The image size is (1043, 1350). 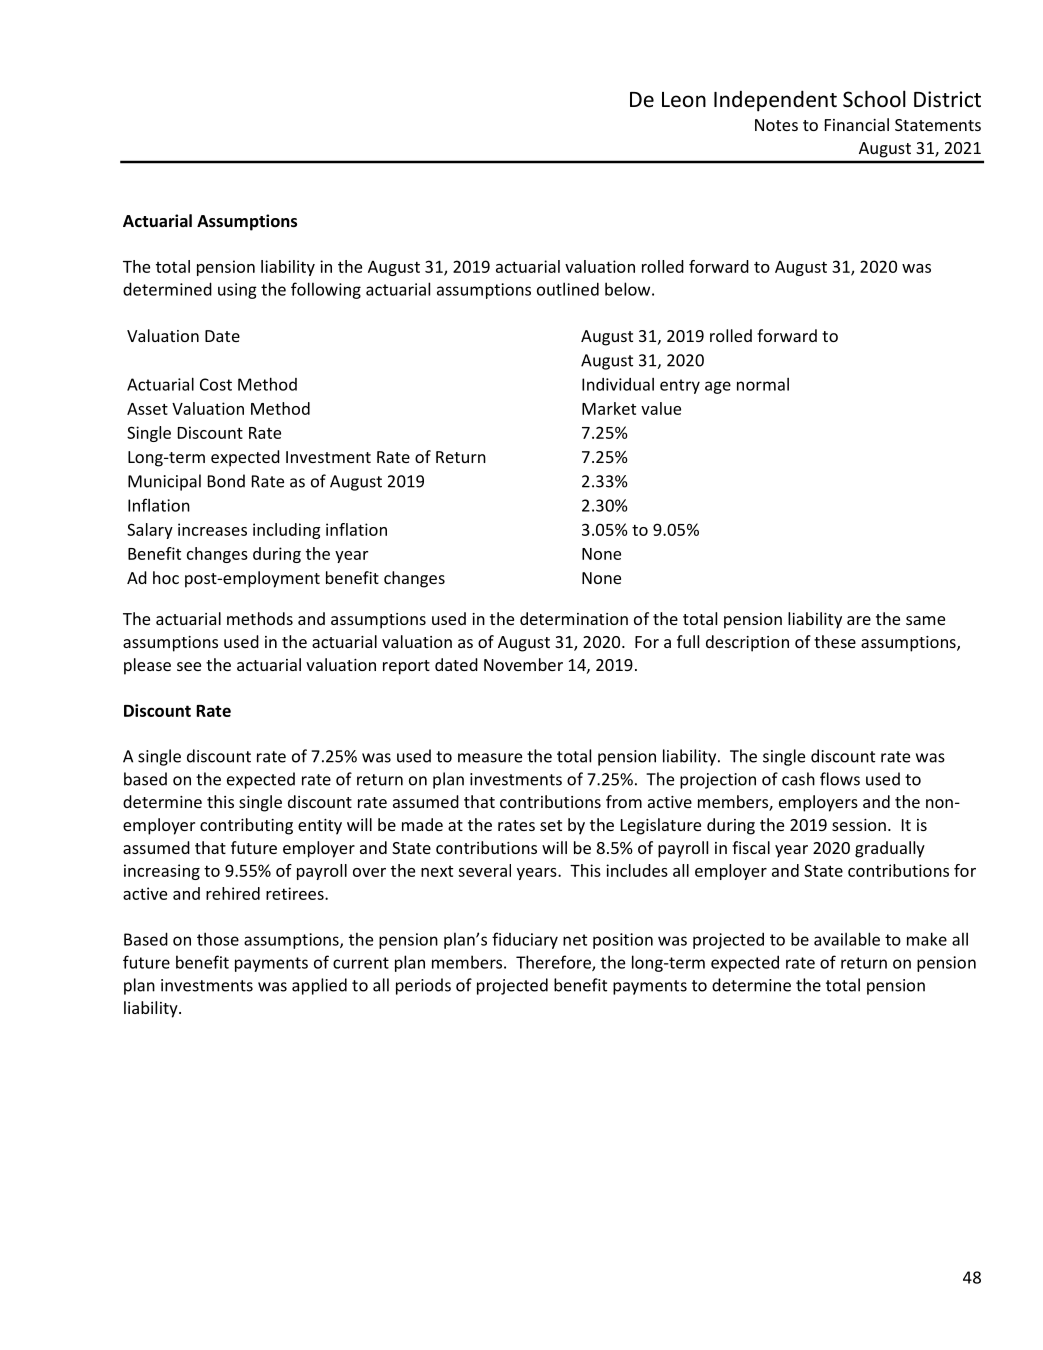 I want to click on November, so click(x=523, y=664).
